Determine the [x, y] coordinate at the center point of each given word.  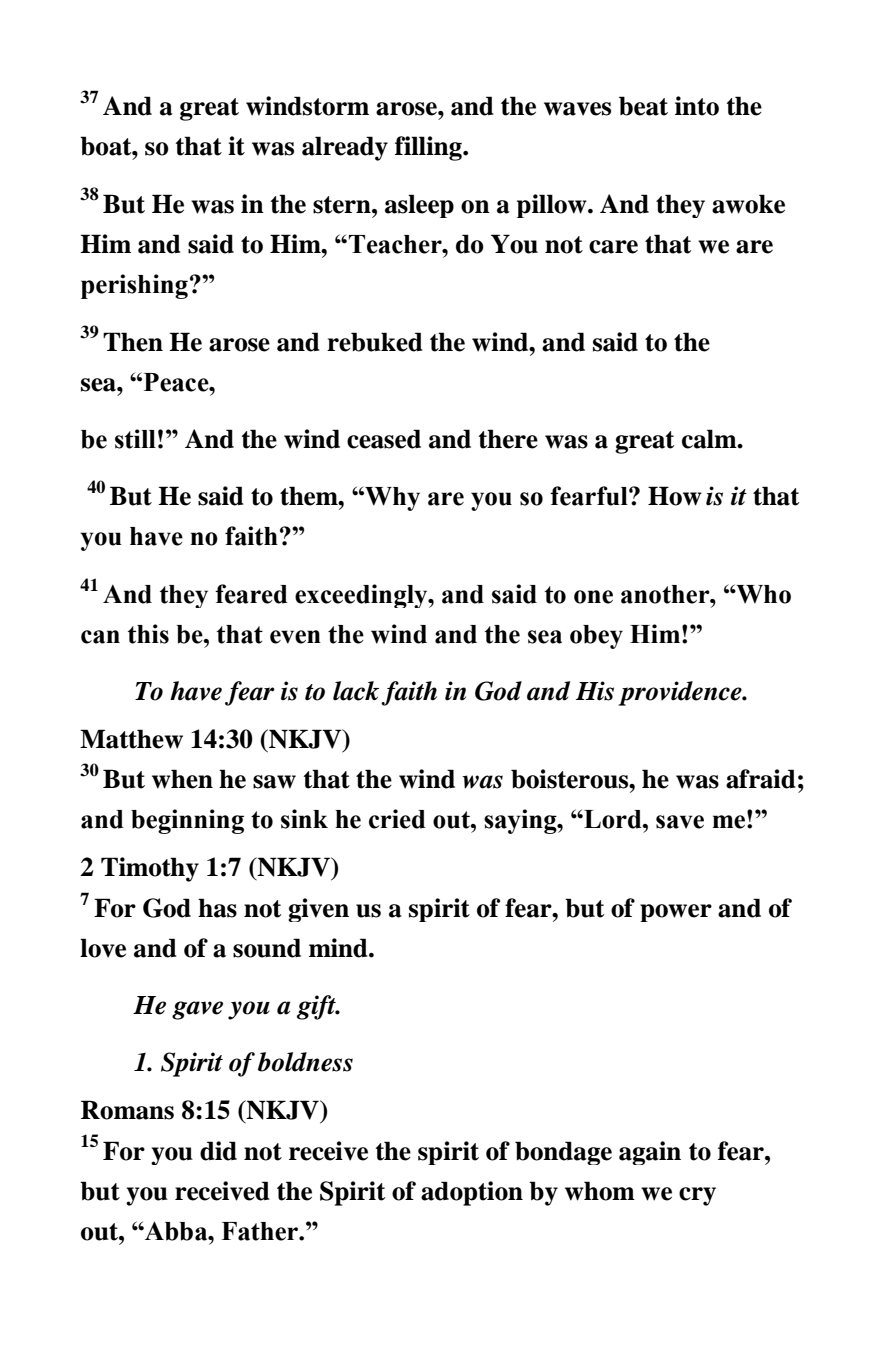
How [675, 496]
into [697, 106]
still [135, 439]
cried [397, 819]
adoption [472, 1193]
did [218, 1151]
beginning [187, 821]
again [650, 1153]
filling [429, 148]
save [680, 822]
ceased [384, 439]
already [345, 148]
